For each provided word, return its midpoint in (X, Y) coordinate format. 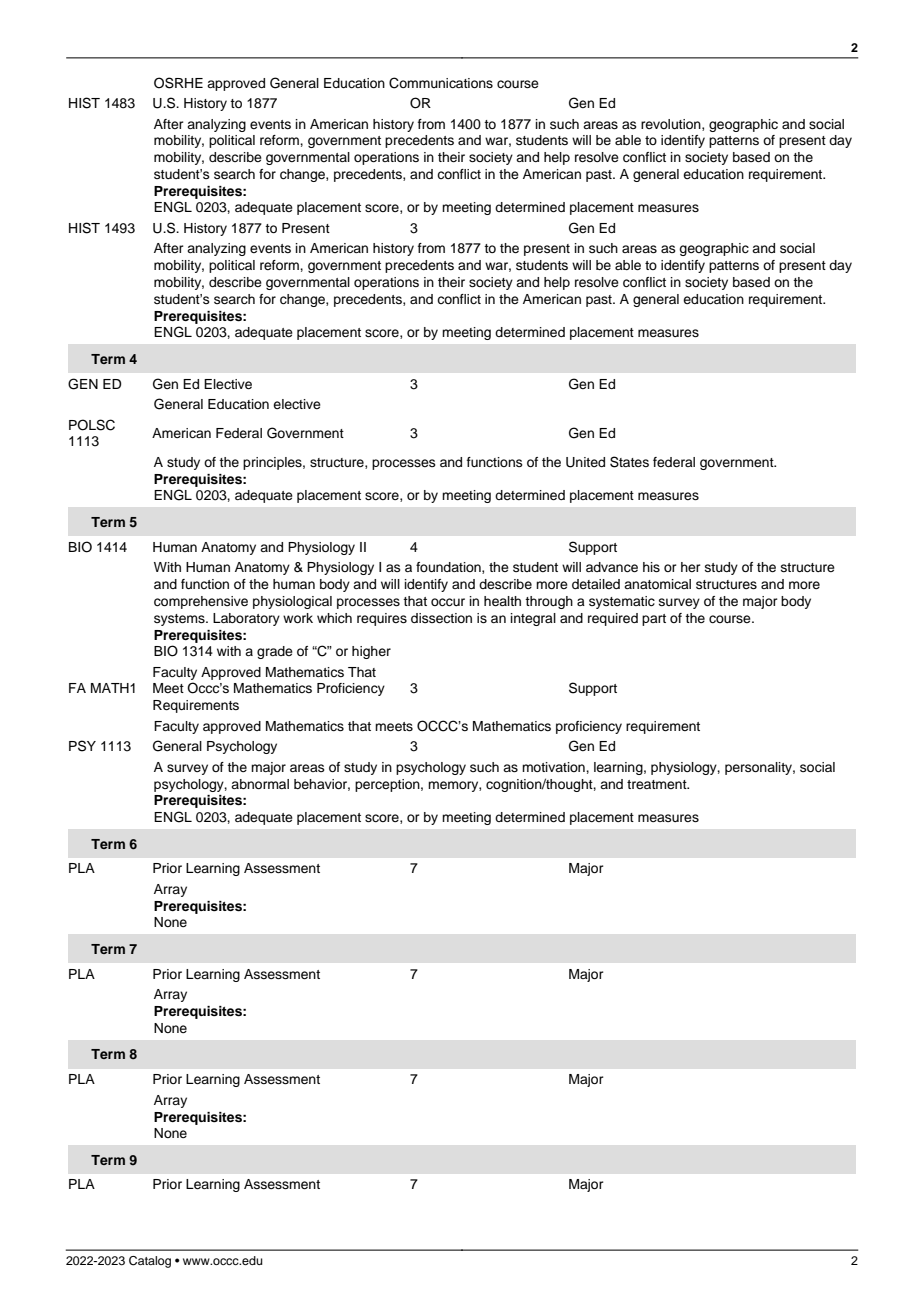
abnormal (260, 784)
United (585, 462)
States (629, 462)
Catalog (150, 1262)
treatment (658, 784)
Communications (441, 83)
